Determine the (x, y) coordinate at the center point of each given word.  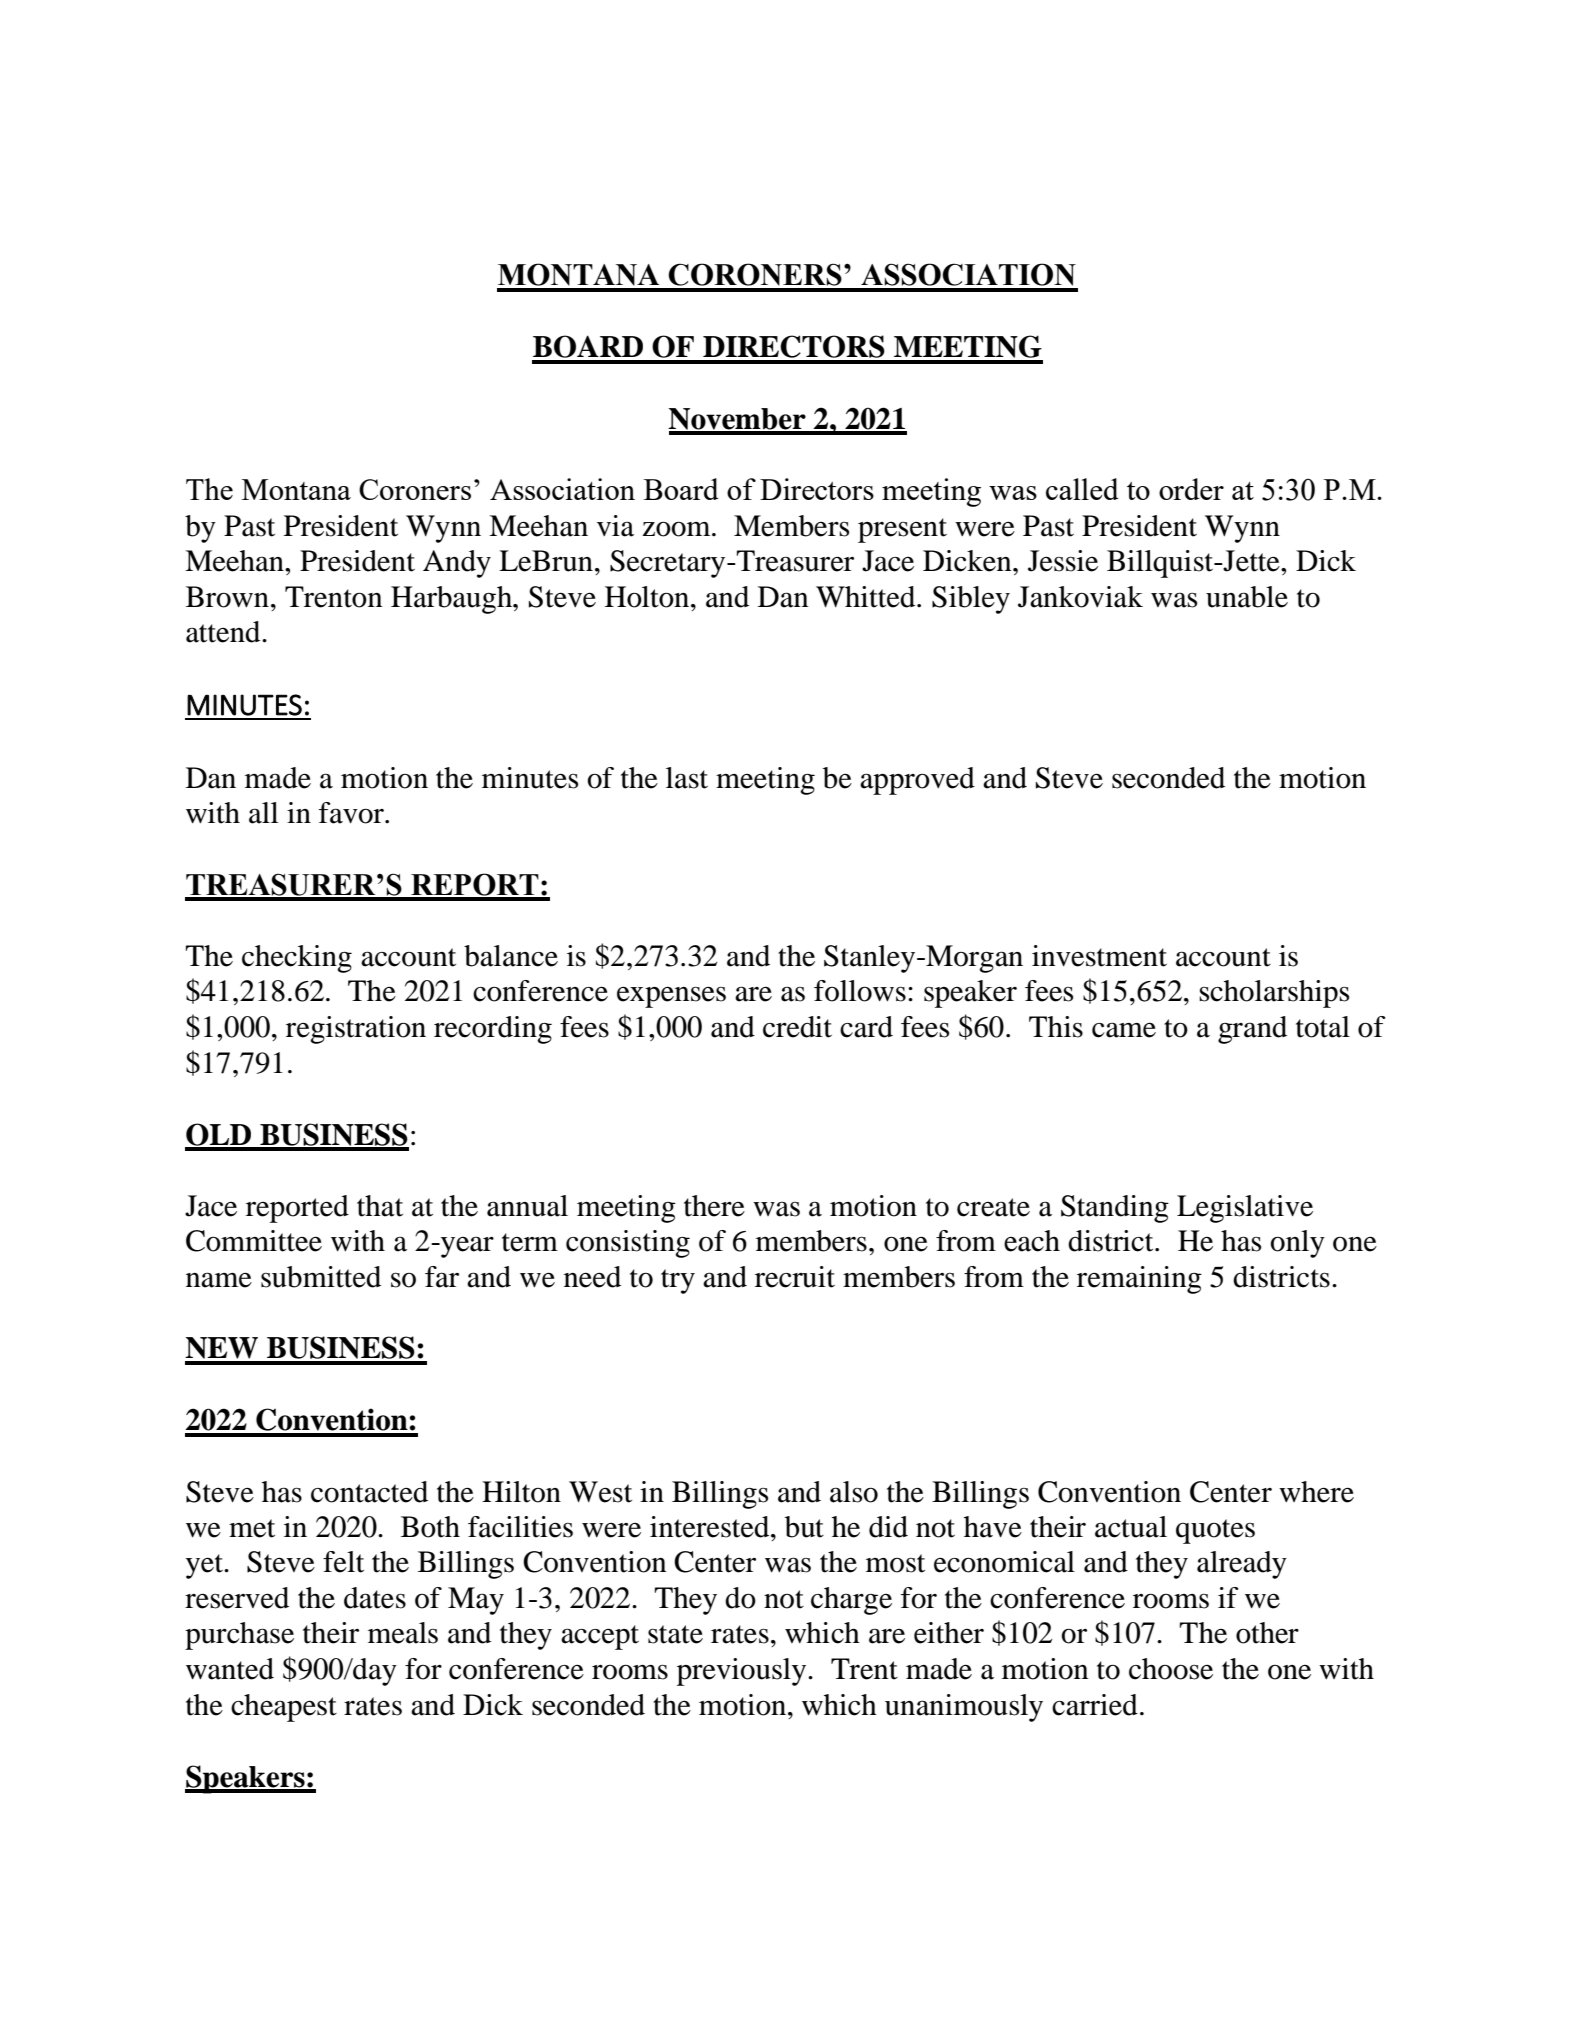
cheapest (284, 1708)
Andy (457, 564)
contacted (369, 1492)
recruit (795, 1277)
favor (352, 813)
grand (1252, 1030)
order (1191, 489)
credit (797, 1027)
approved (917, 781)
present (902, 530)
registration (356, 1030)
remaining (1139, 1280)
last (687, 778)
